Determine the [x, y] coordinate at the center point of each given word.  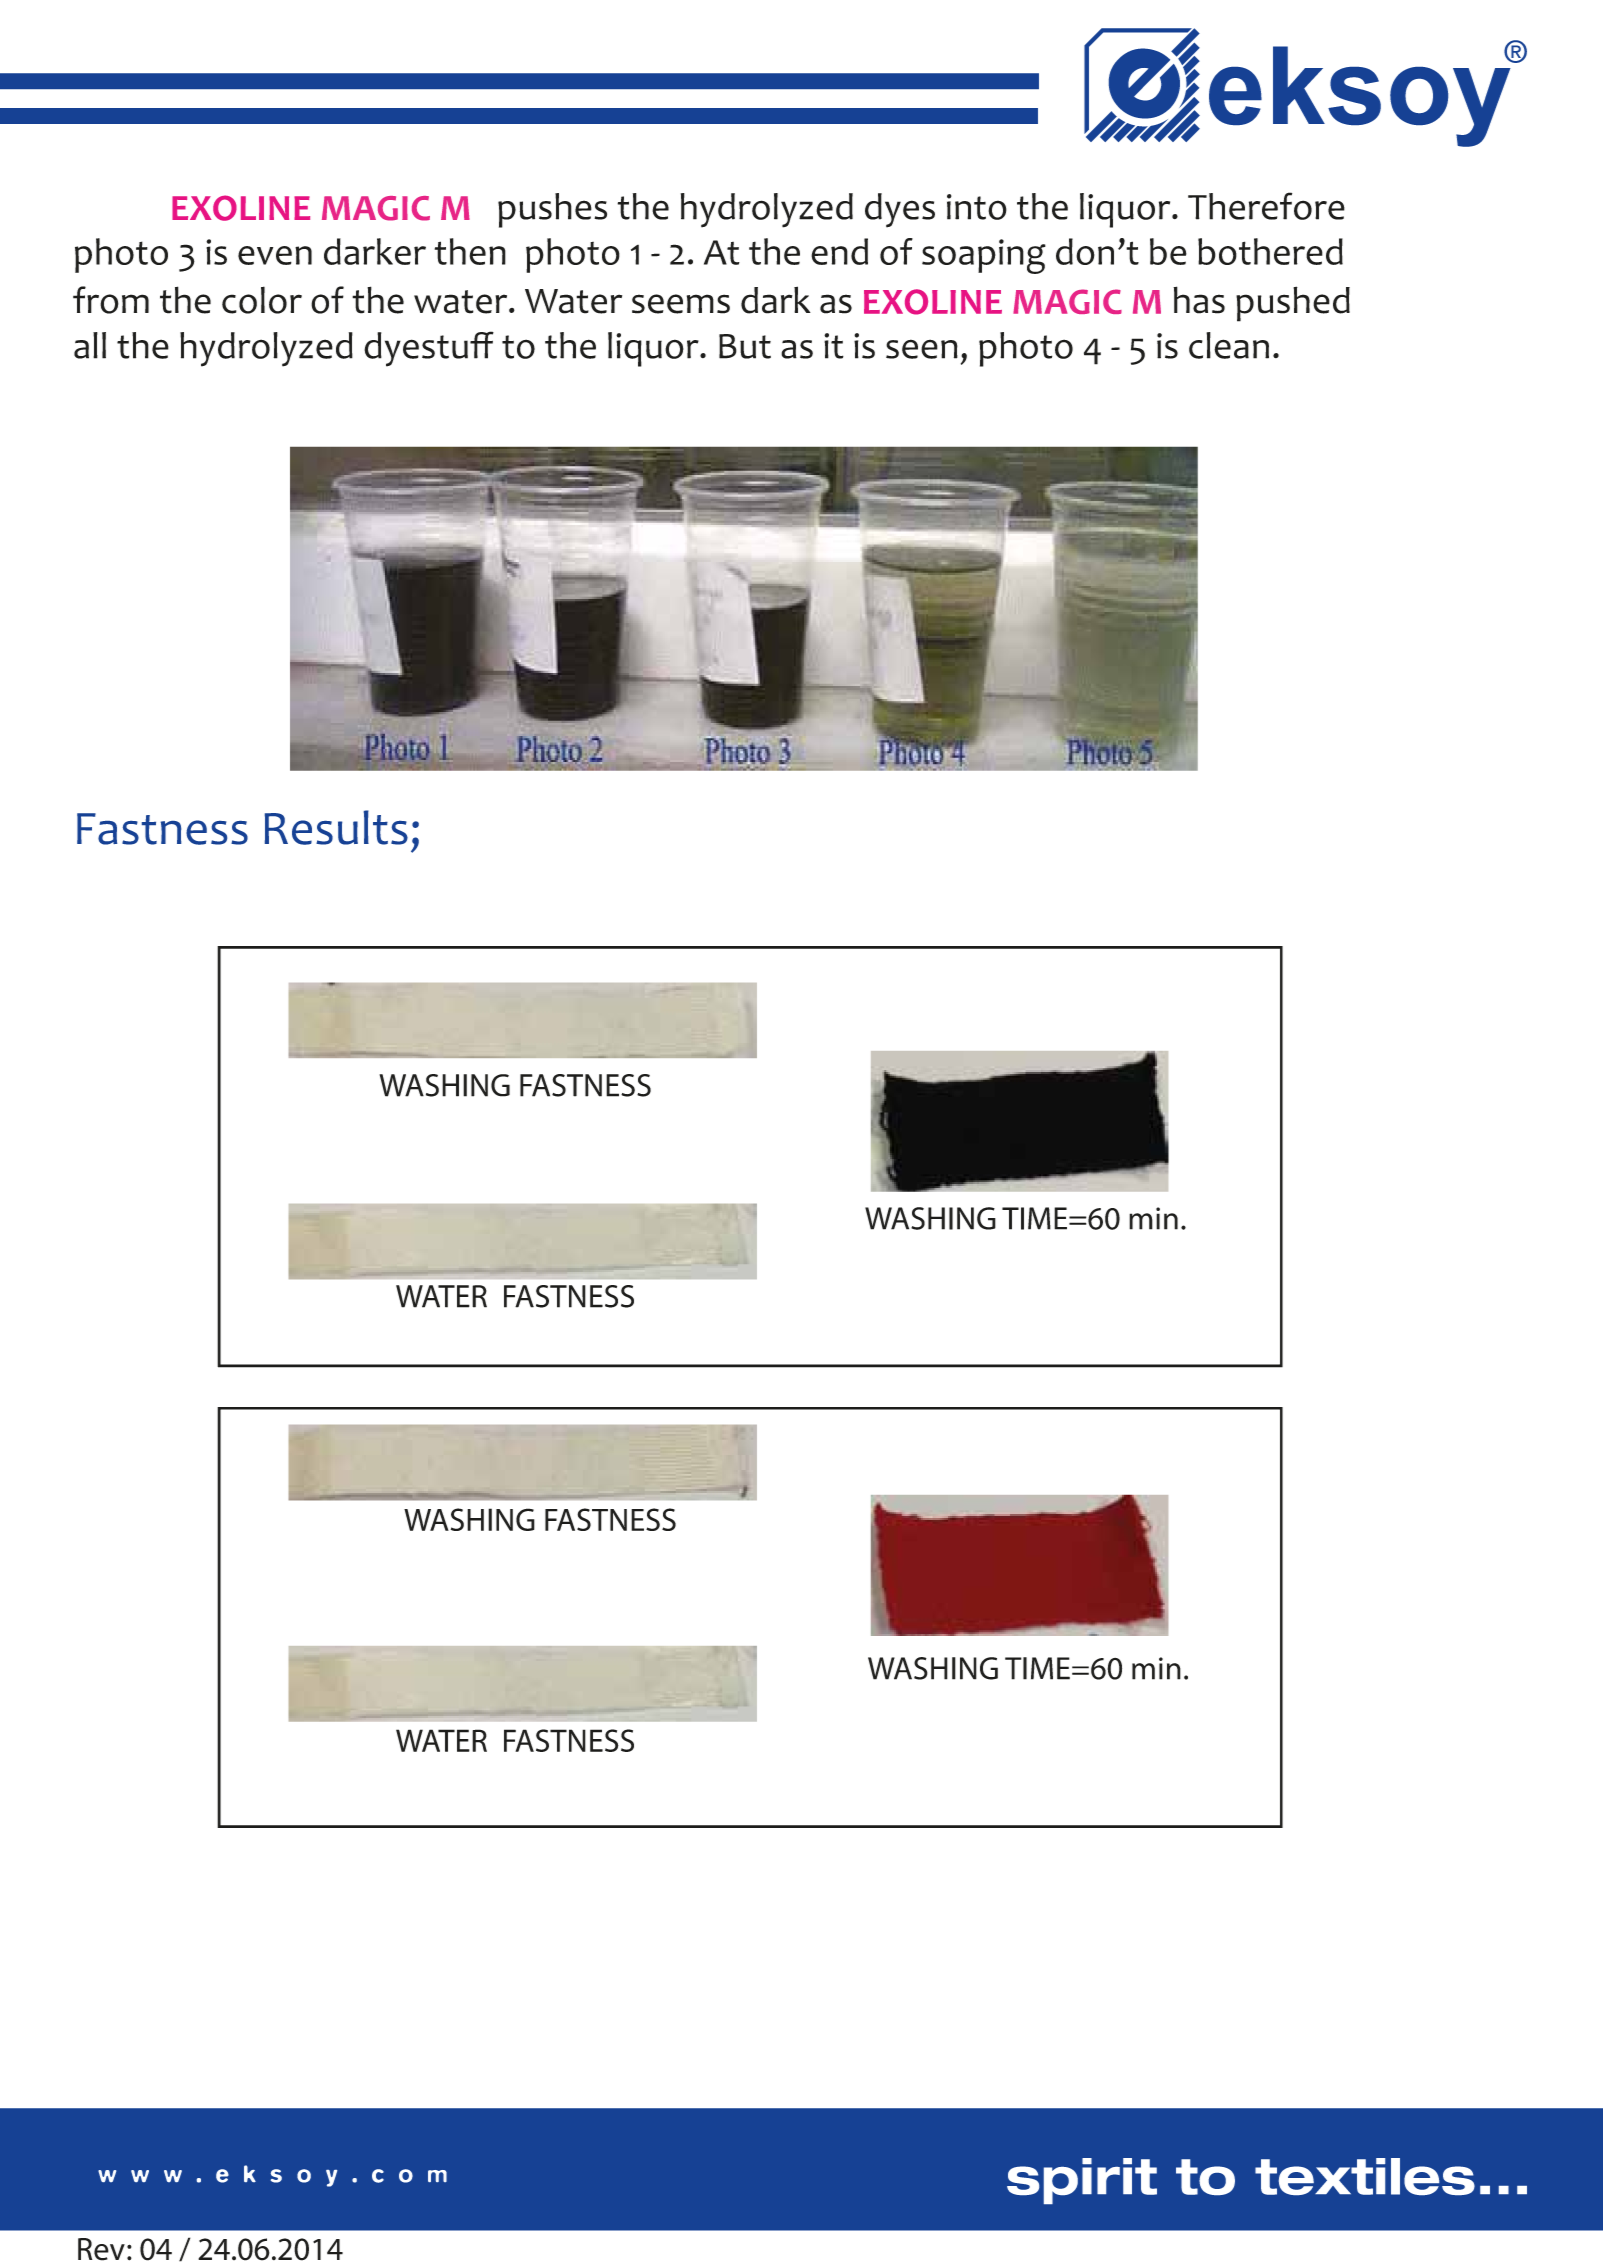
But [745, 346]
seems [681, 304]
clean [1229, 345]
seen [922, 349]
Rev [101, 2249]
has [1199, 300]
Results [336, 827]
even [275, 255]
